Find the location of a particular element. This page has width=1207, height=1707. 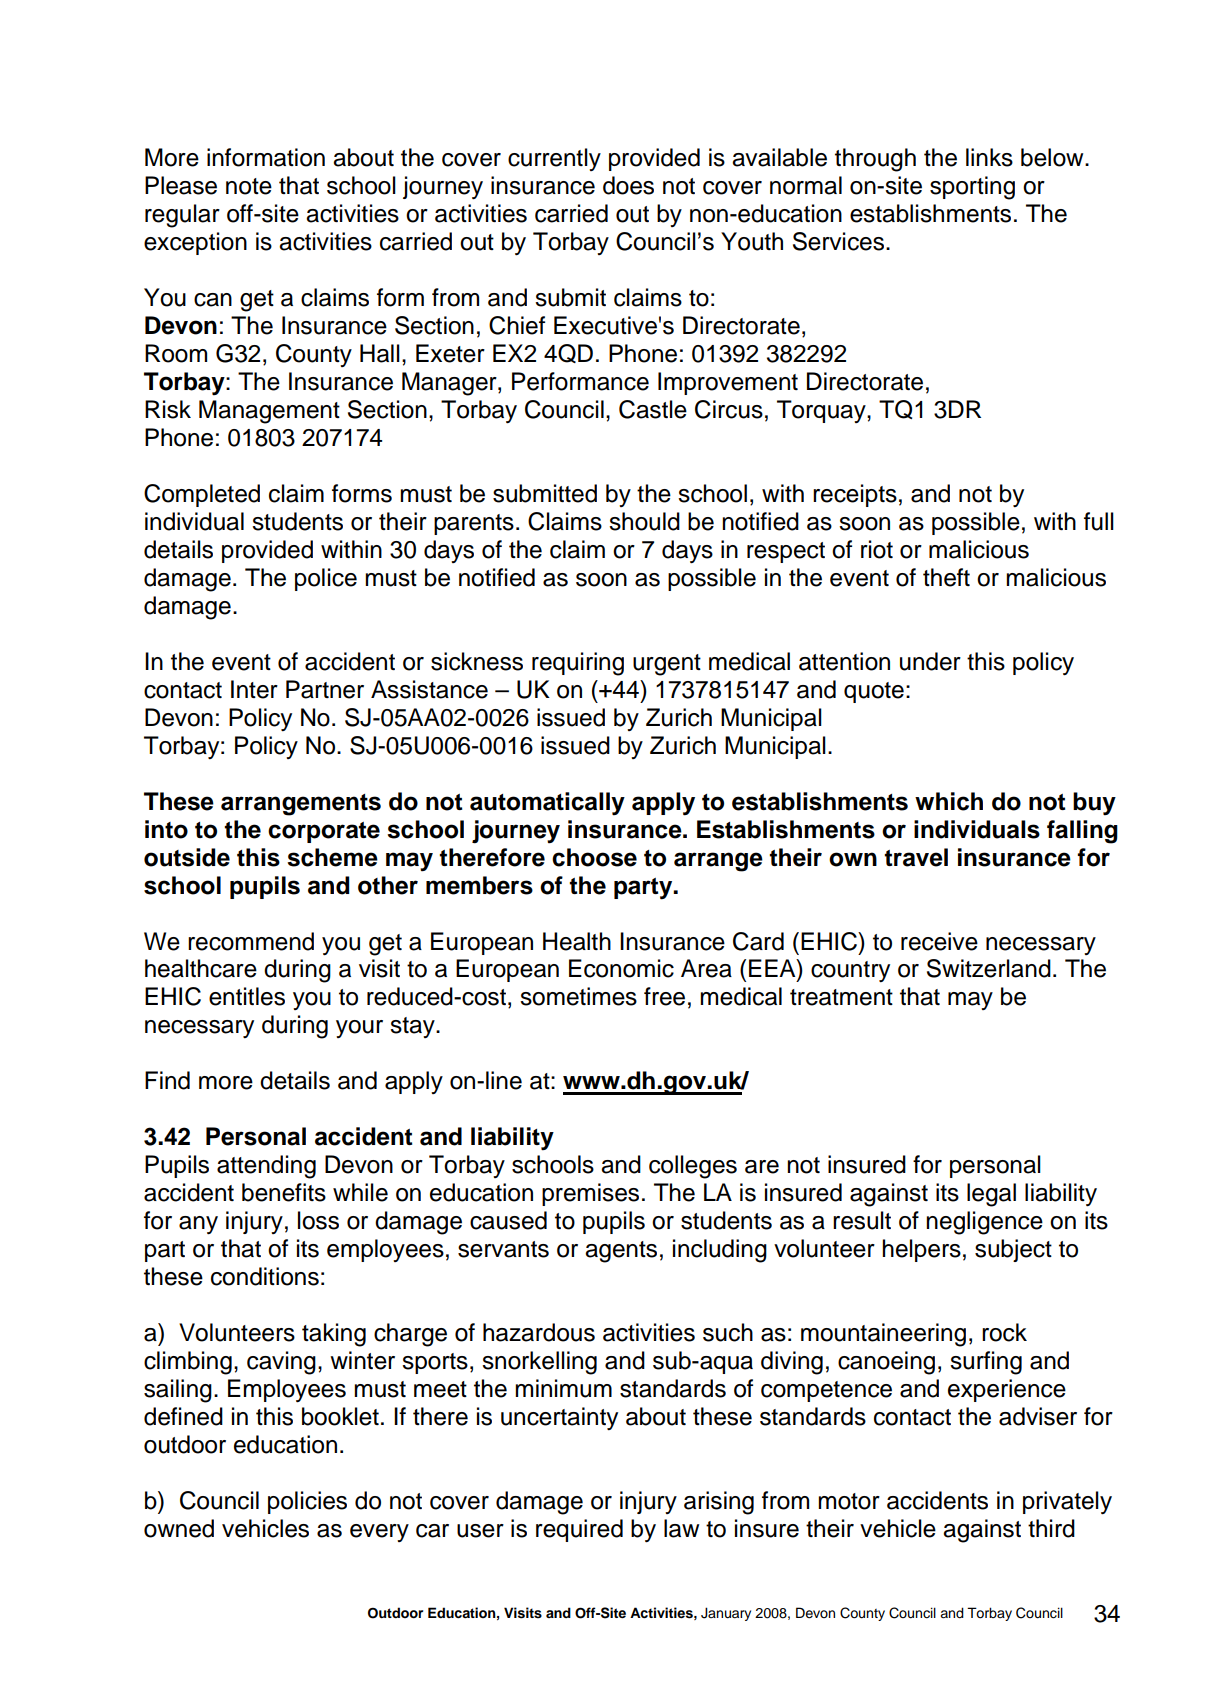

travel is located at coordinates (916, 857).
